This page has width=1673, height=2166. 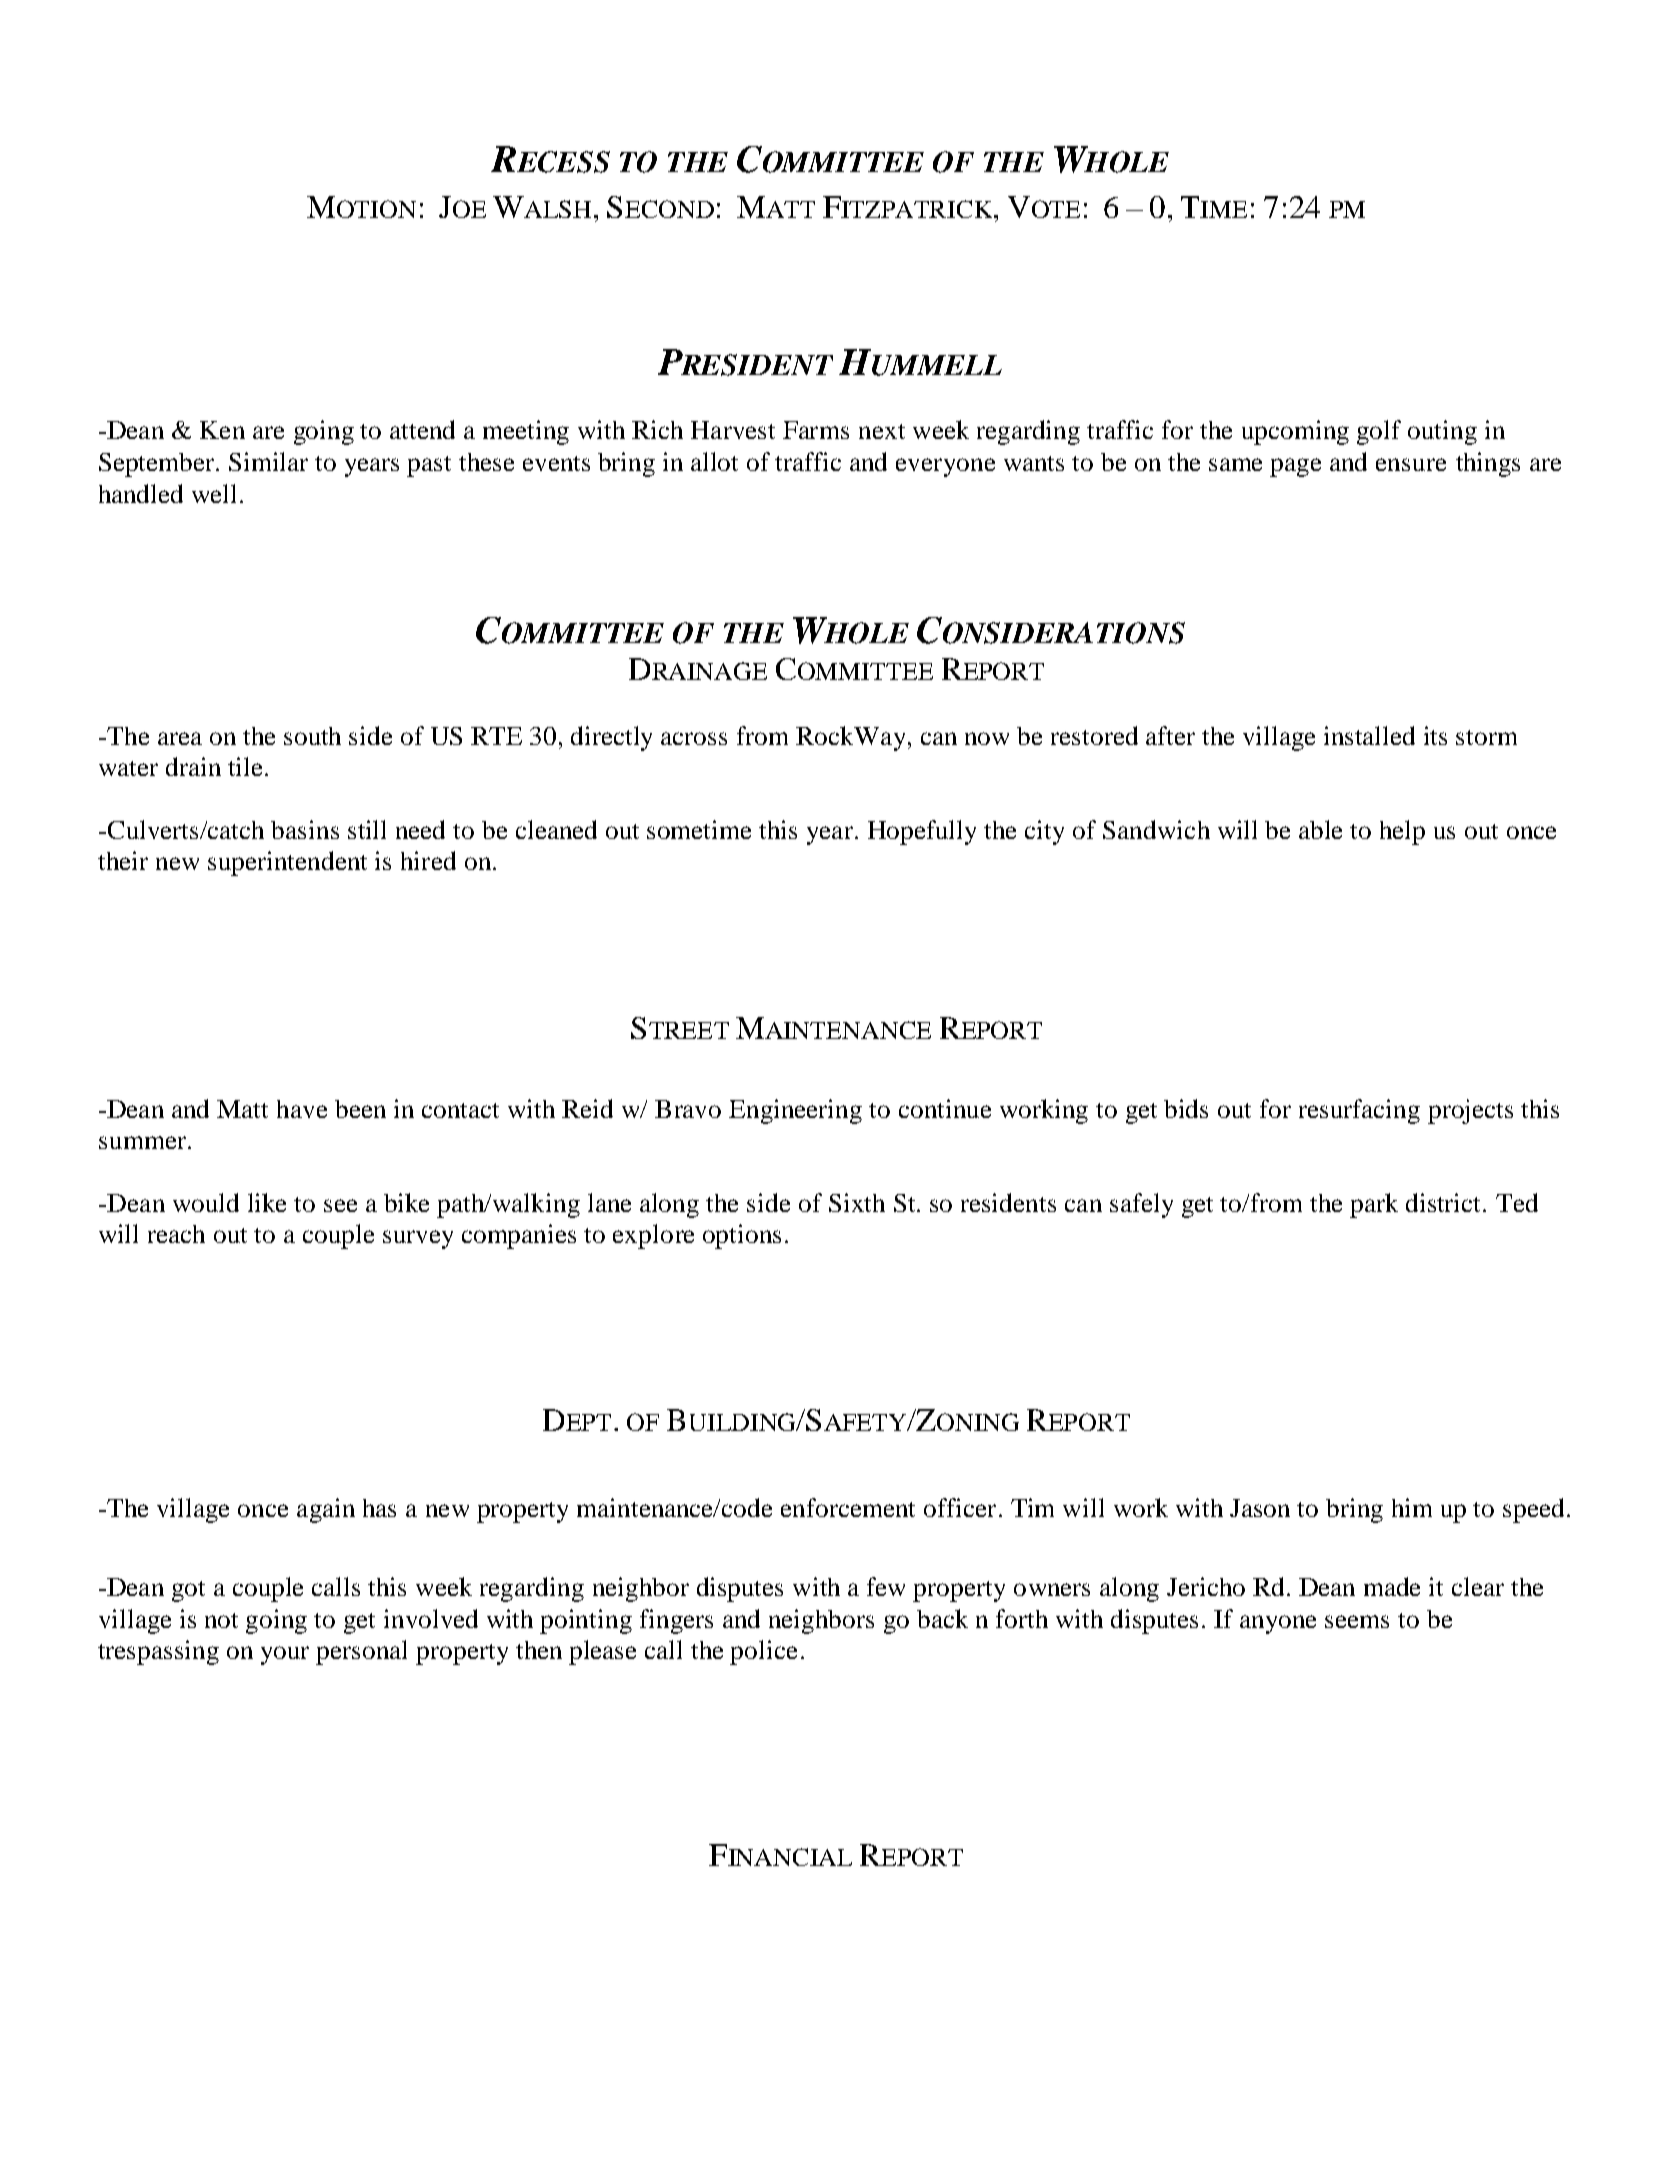 I want to click on options, so click(x=742, y=1236).
